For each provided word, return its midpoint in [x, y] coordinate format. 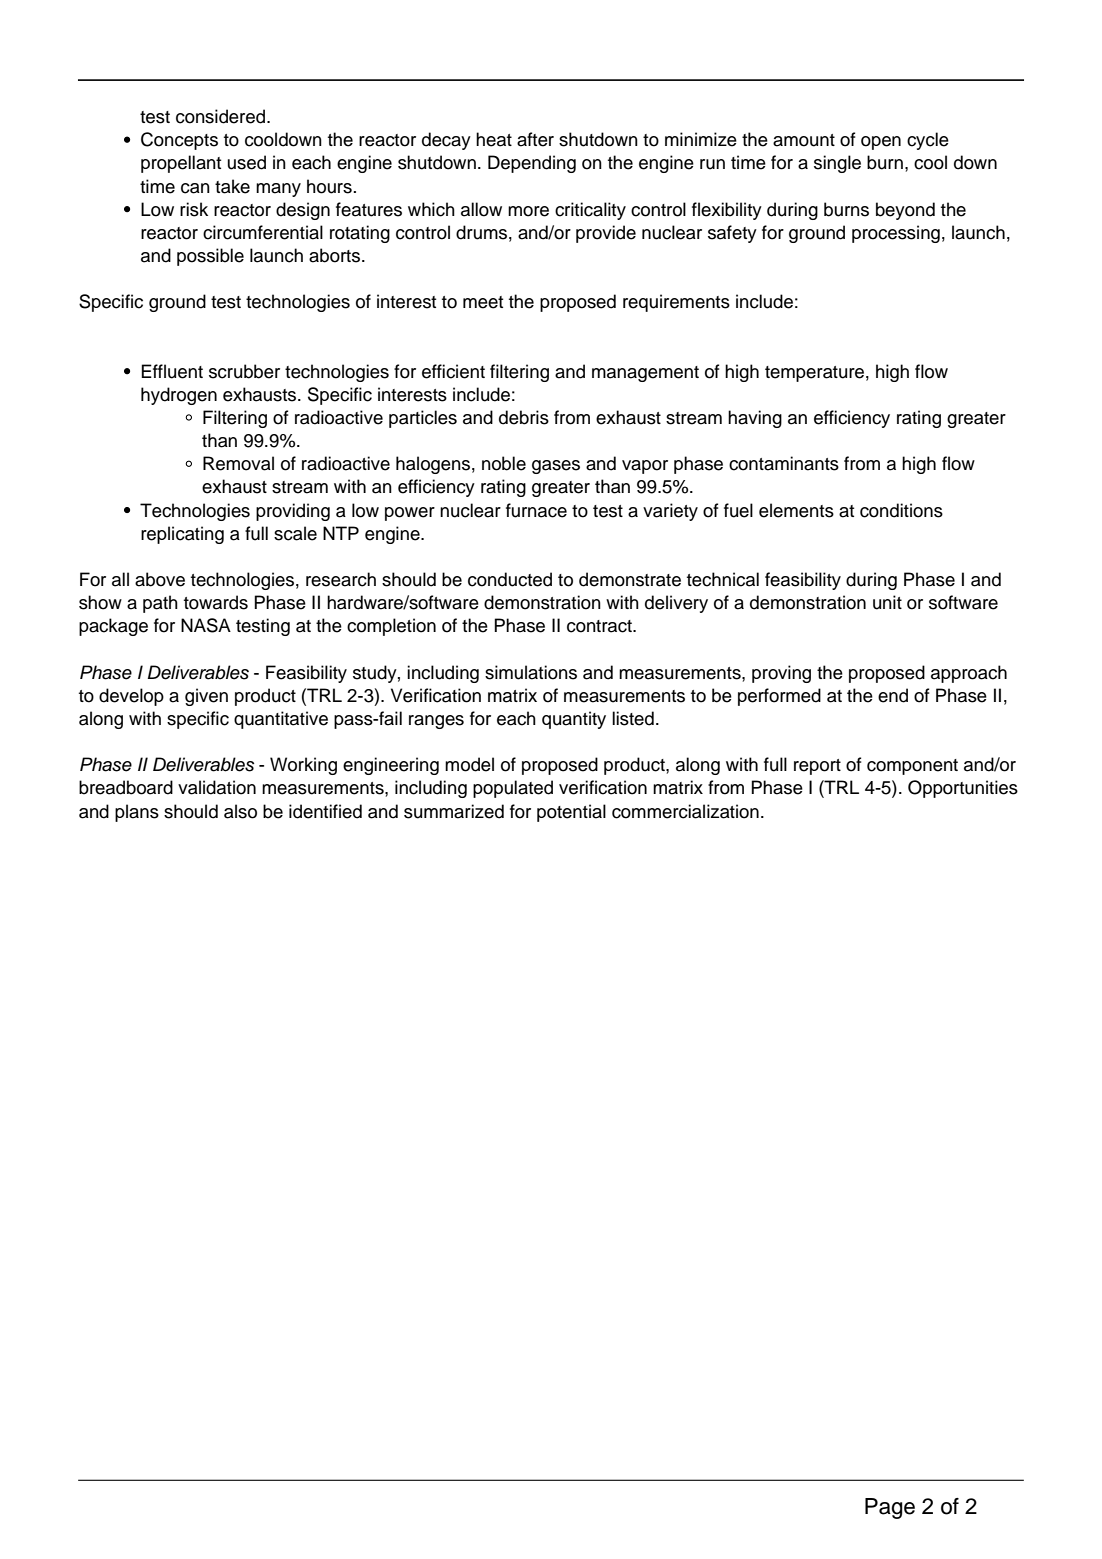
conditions [901, 510]
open [881, 143]
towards [216, 602]
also [240, 811]
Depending [532, 164]
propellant [181, 164]
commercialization [685, 811]
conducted [510, 579]
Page [890, 1508]
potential [571, 813]
